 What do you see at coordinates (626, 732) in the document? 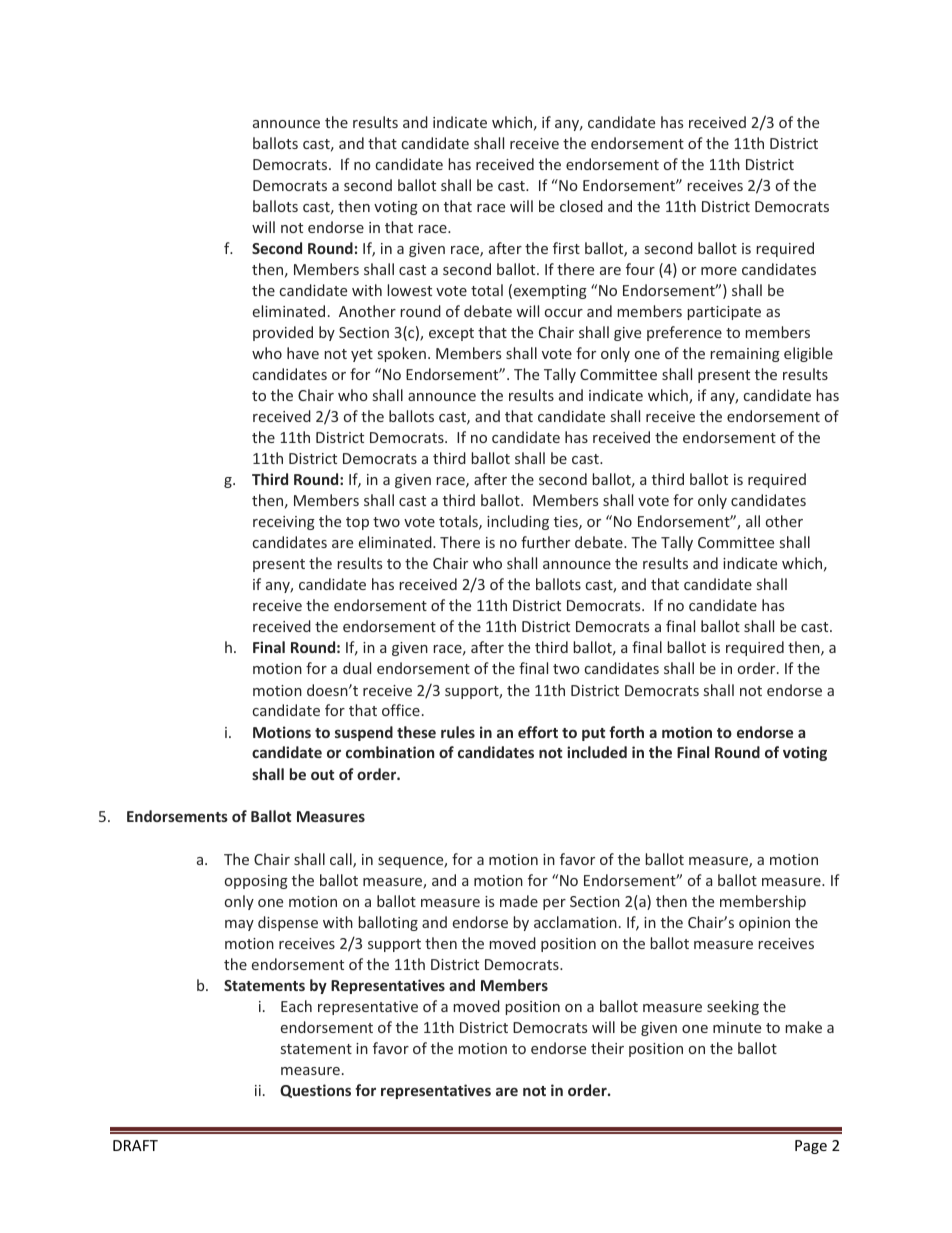
I see `forth` at bounding box center [626, 732].
